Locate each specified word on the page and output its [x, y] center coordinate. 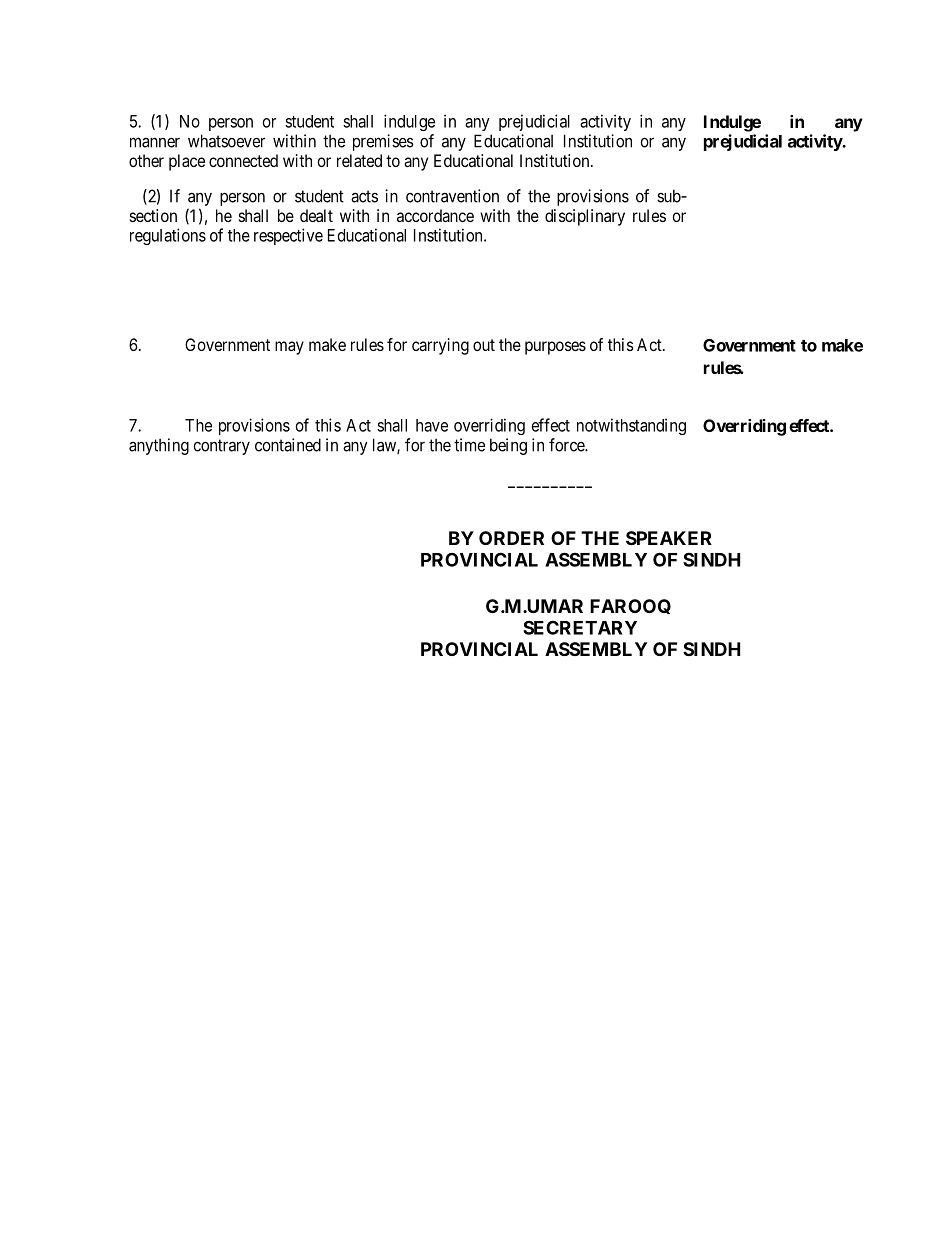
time [469, 445]
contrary [221, 447]
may [289, 348]
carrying [440, 346]
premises [383, 142]
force [567, 445]
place [187, 162]
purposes [555, 348]
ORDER [511, 538]
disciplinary [585, 217]
